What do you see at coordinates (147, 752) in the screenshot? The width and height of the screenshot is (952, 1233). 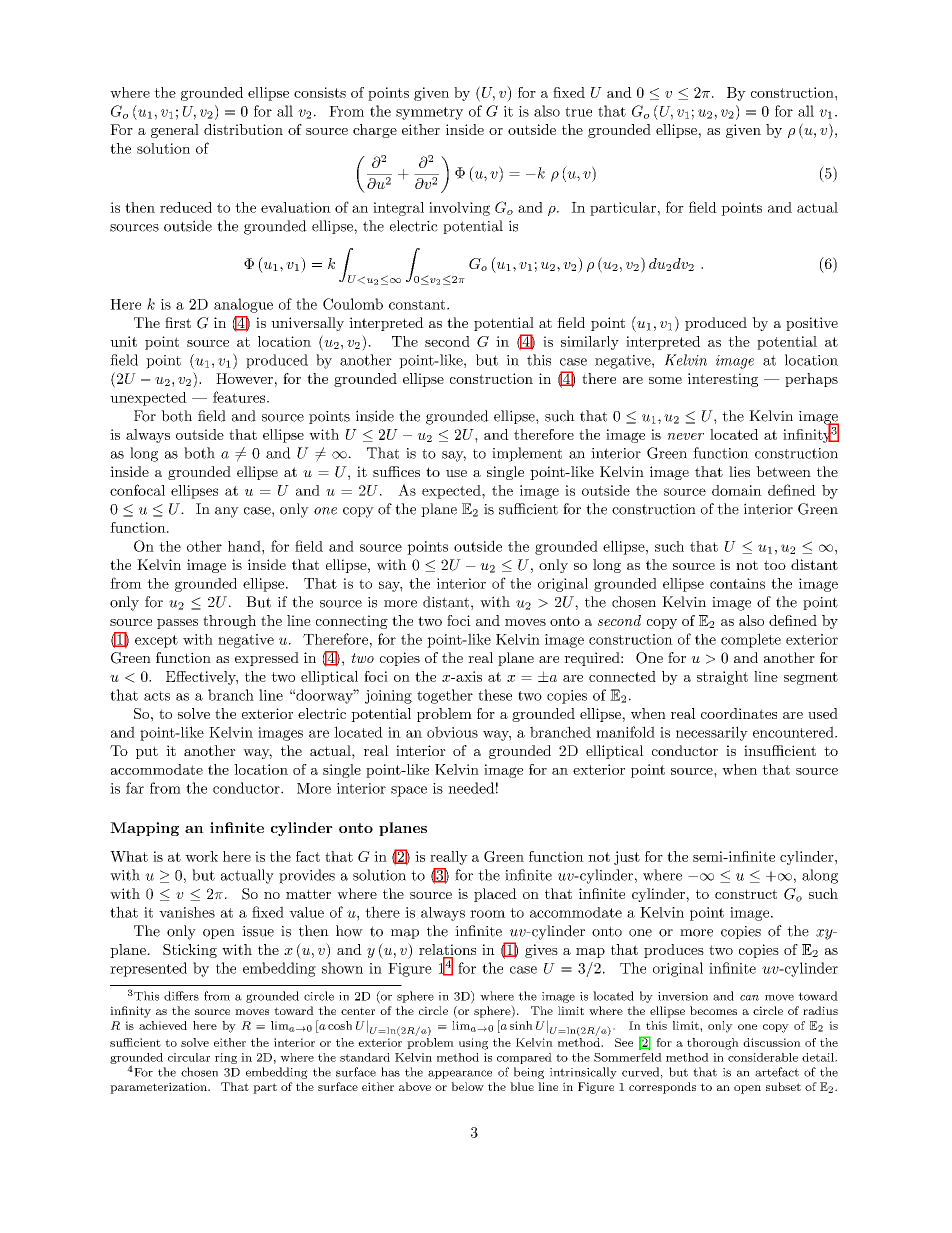 I see `put` at bounding box center [147, 752].
